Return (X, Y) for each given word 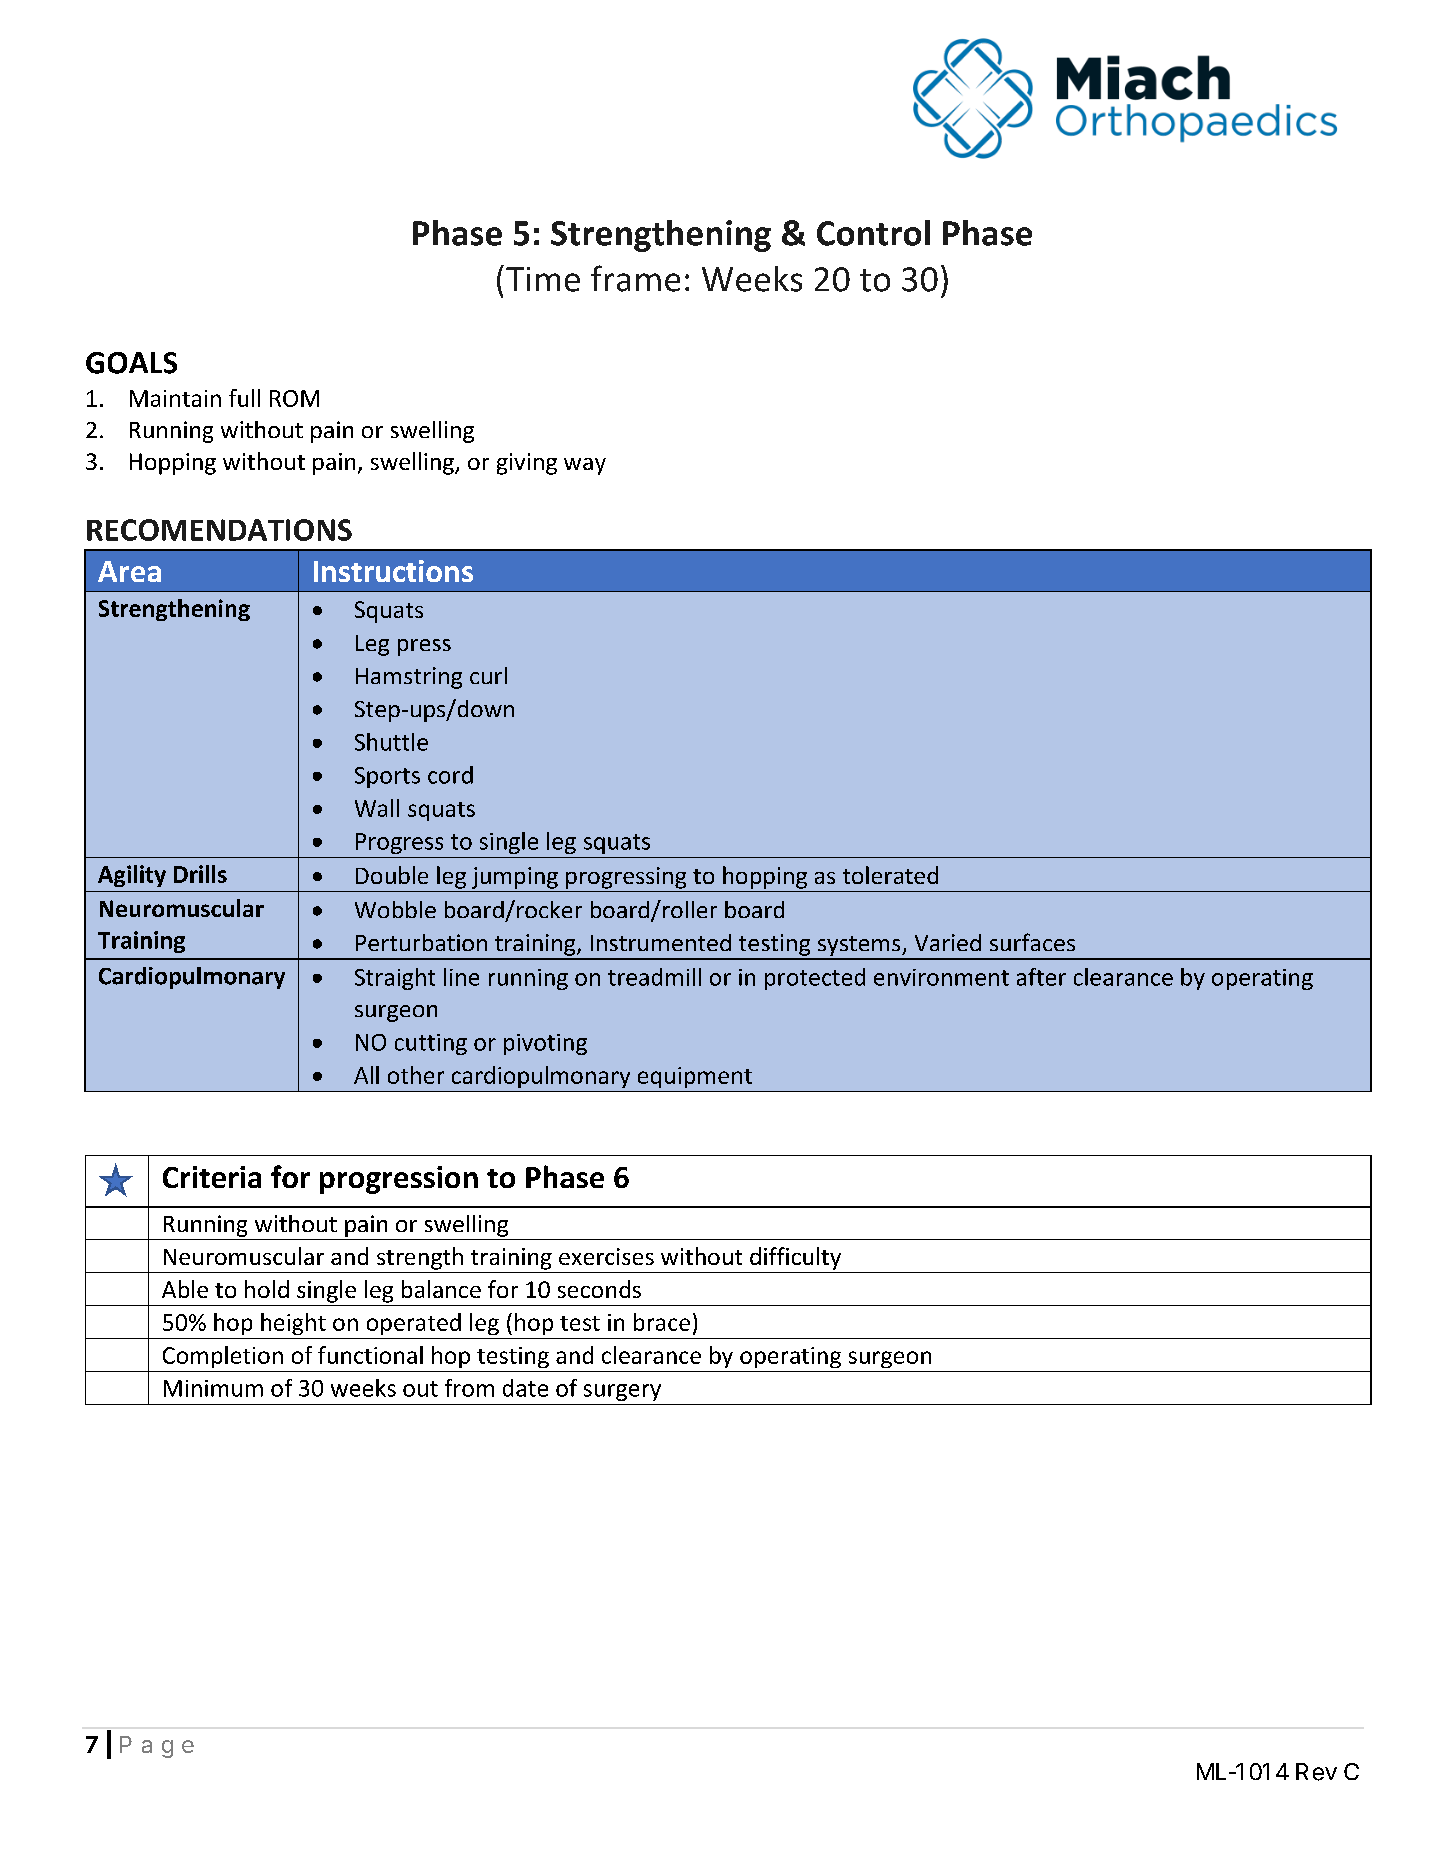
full (244, 398)
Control (873, 233)
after (1041, 977)
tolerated (890, 875)
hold (267, 1289)
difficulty (795, 1258)
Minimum (213, 1388)
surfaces (1032, 942)
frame (635, 278)
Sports (387, 777)
